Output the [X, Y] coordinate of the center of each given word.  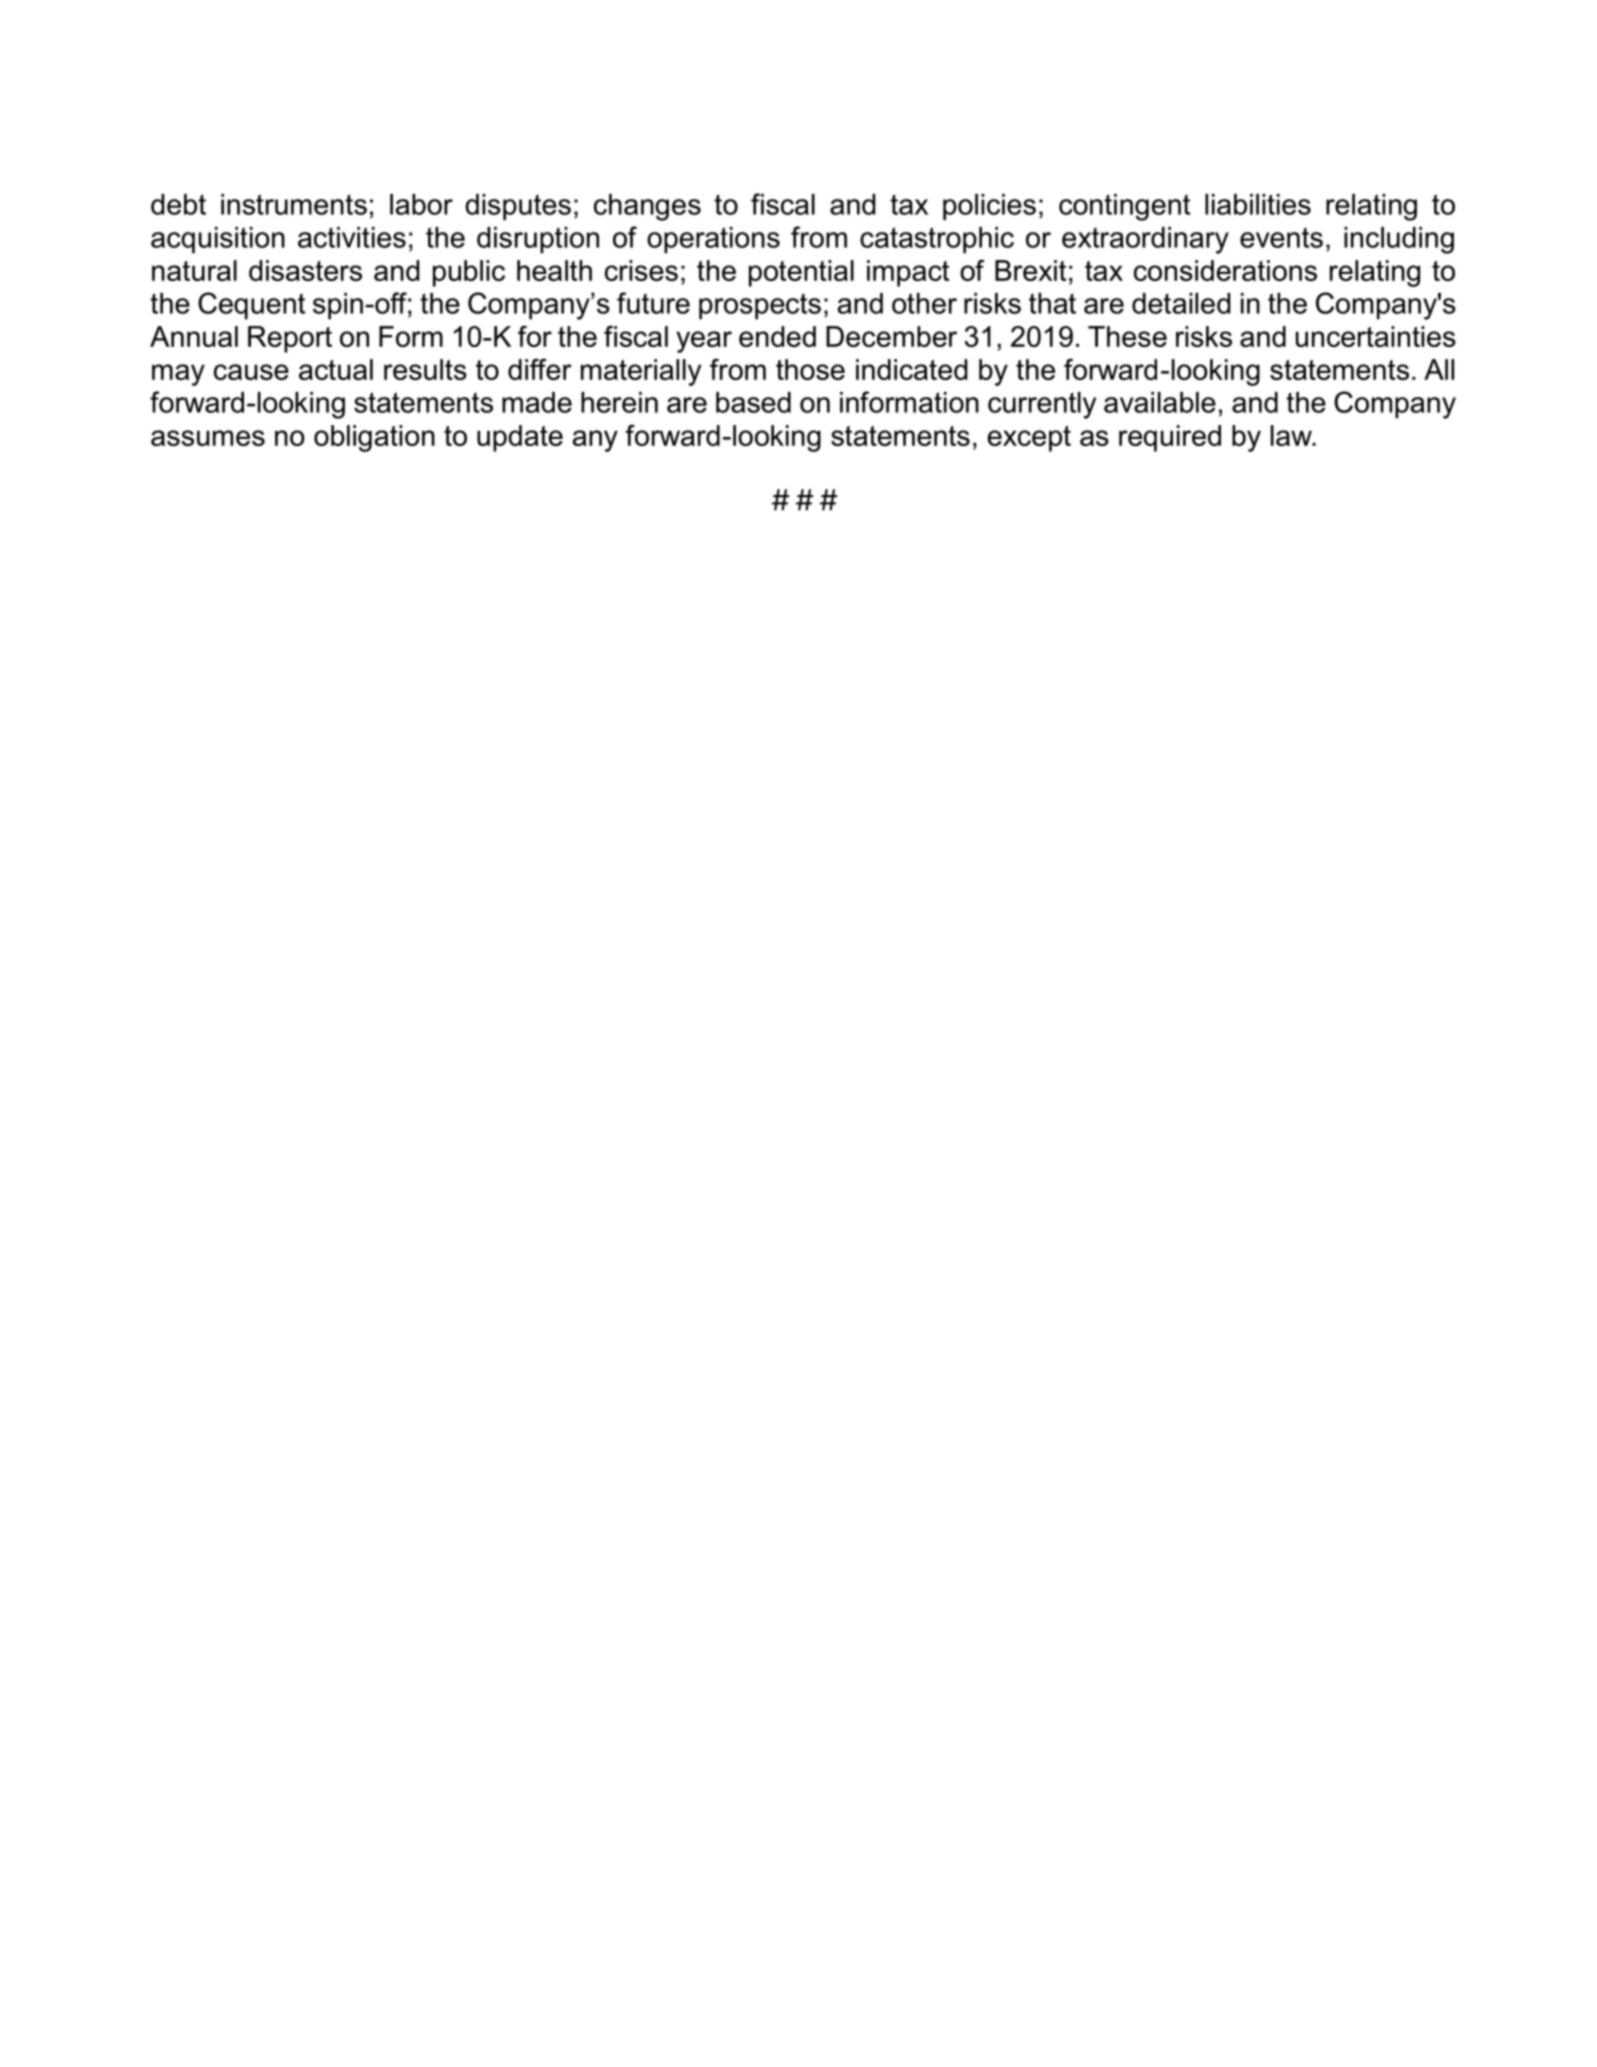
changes [647, 207]
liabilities [1258, 204]
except [1029, 439]
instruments [294, 204]
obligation [374, 438]
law [1292, 435]
